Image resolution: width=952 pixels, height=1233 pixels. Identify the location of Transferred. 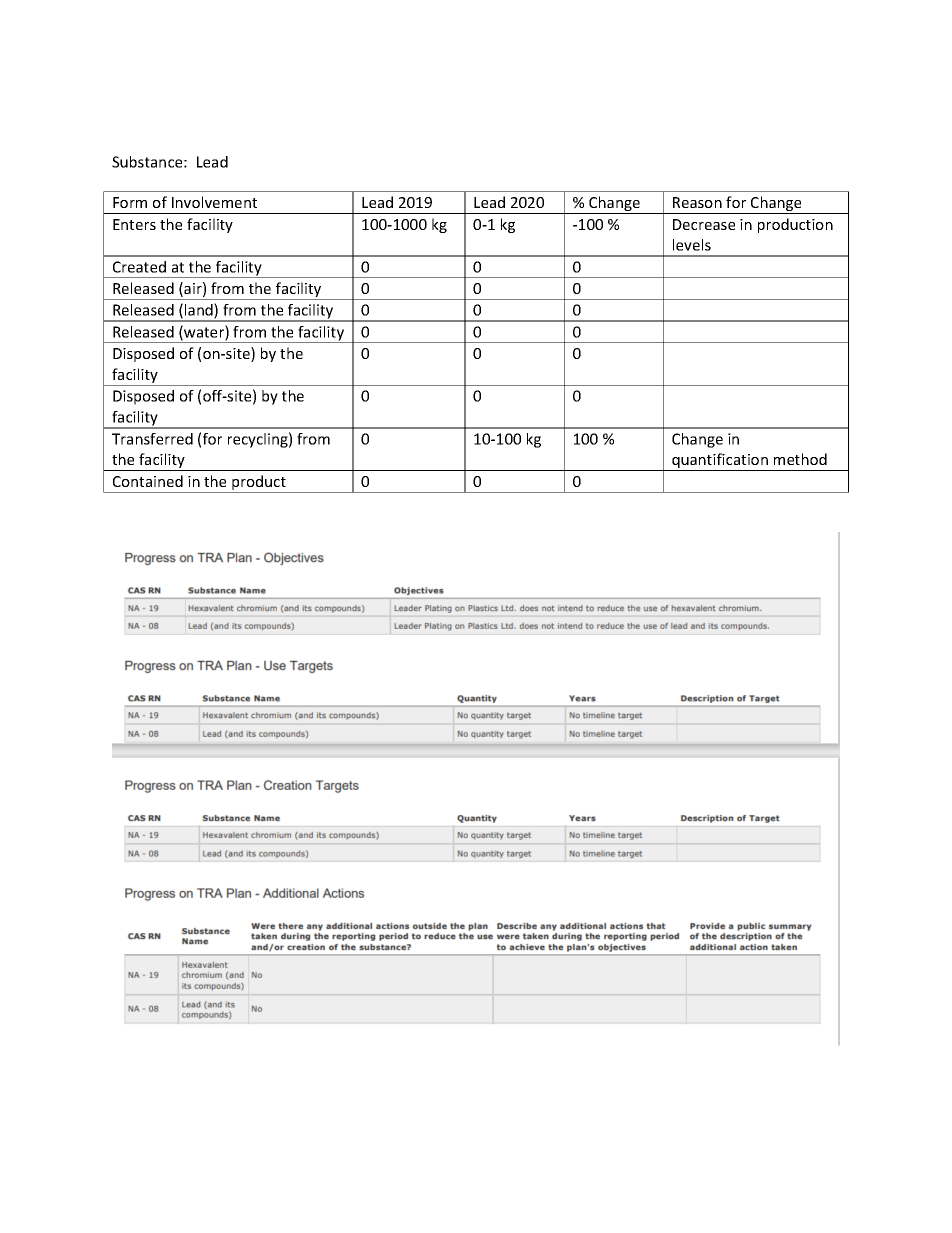
(152, 439).
